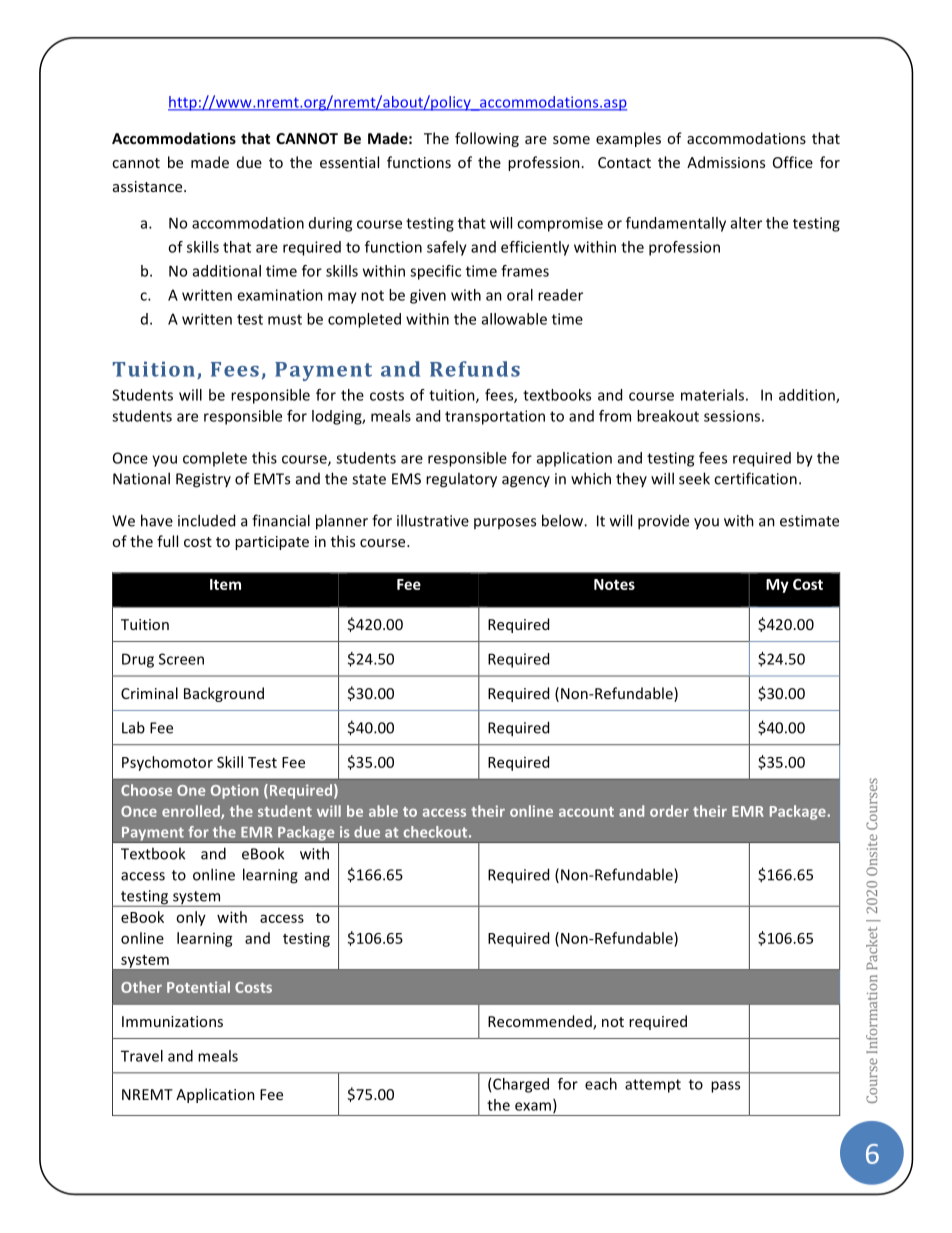 This page has height=1233, width=952. What do you see at coordinates (614, 584) in the page?
I see `Notes` at bounding box center [614, 584].
